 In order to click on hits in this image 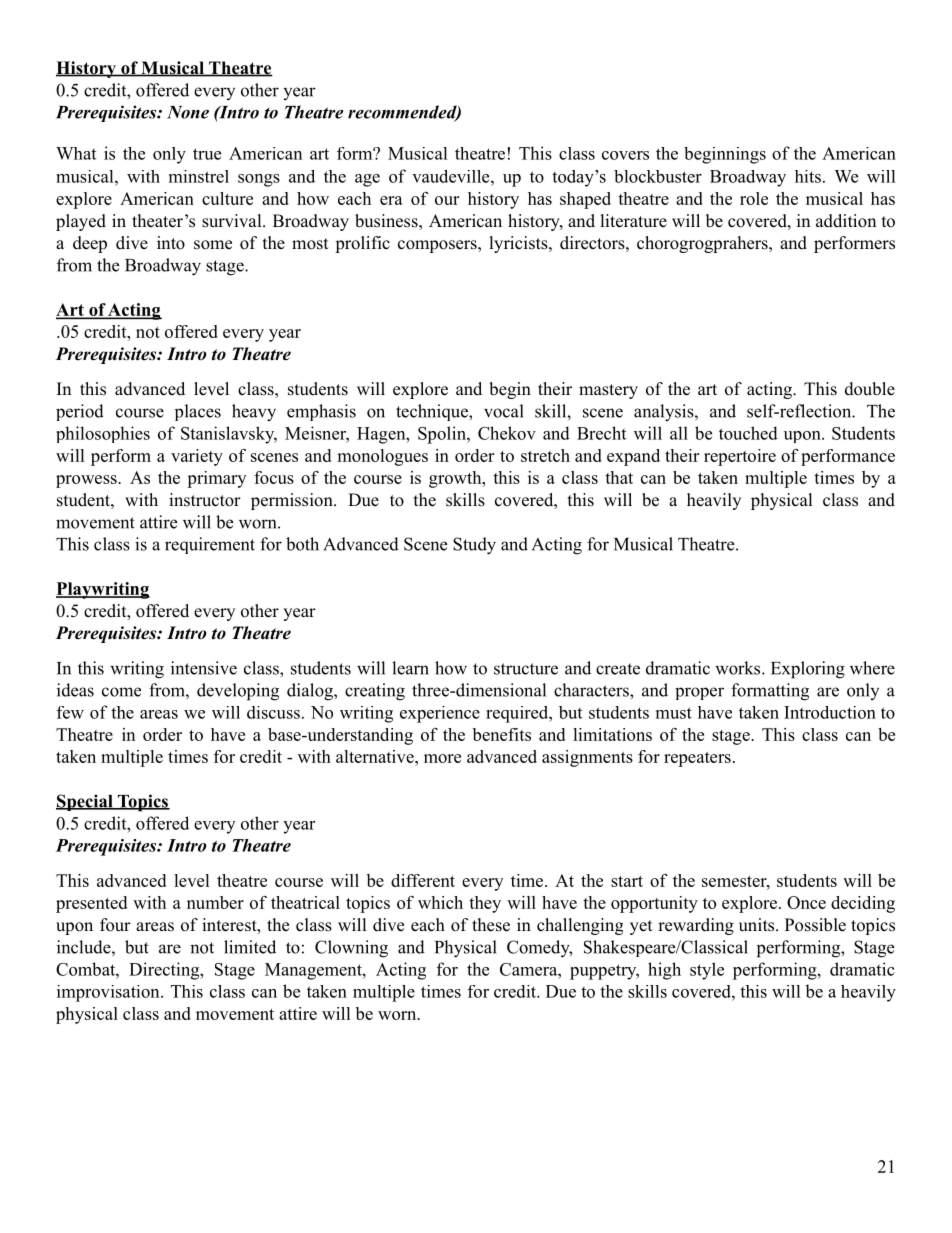, I will do `click(808, 176)`.
